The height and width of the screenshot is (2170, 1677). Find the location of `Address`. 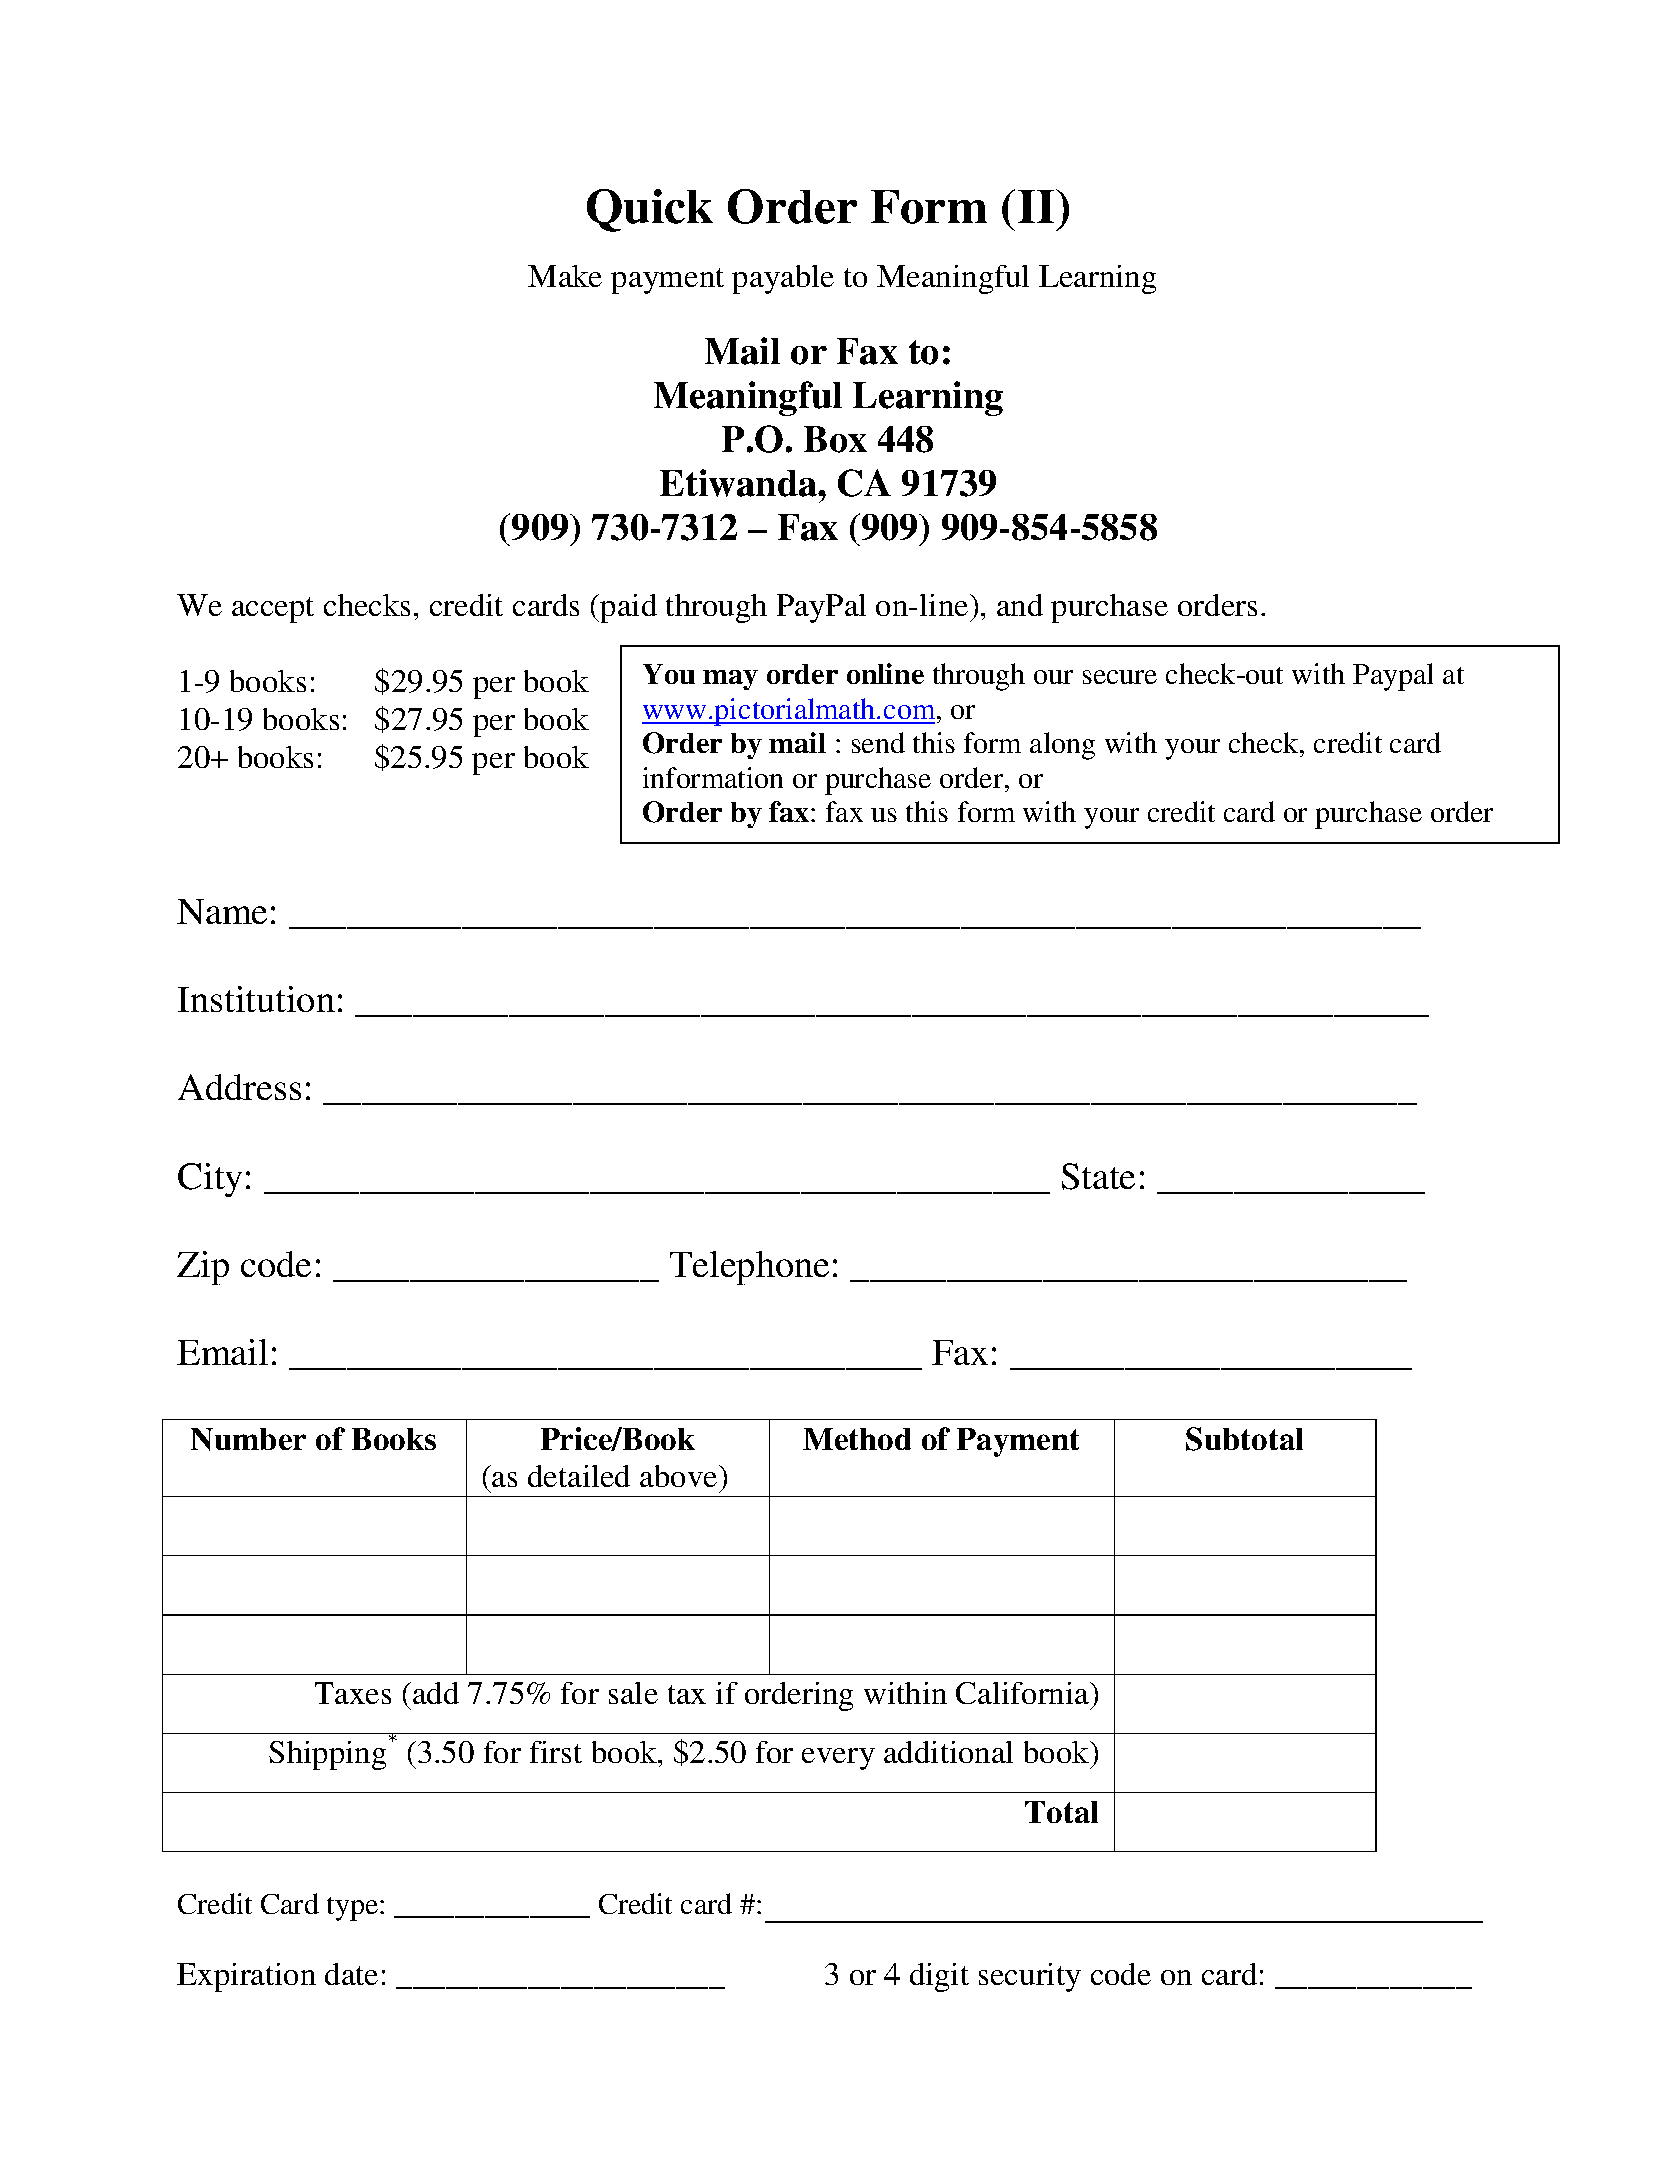

Address is located at coordinates (239, 1087).
